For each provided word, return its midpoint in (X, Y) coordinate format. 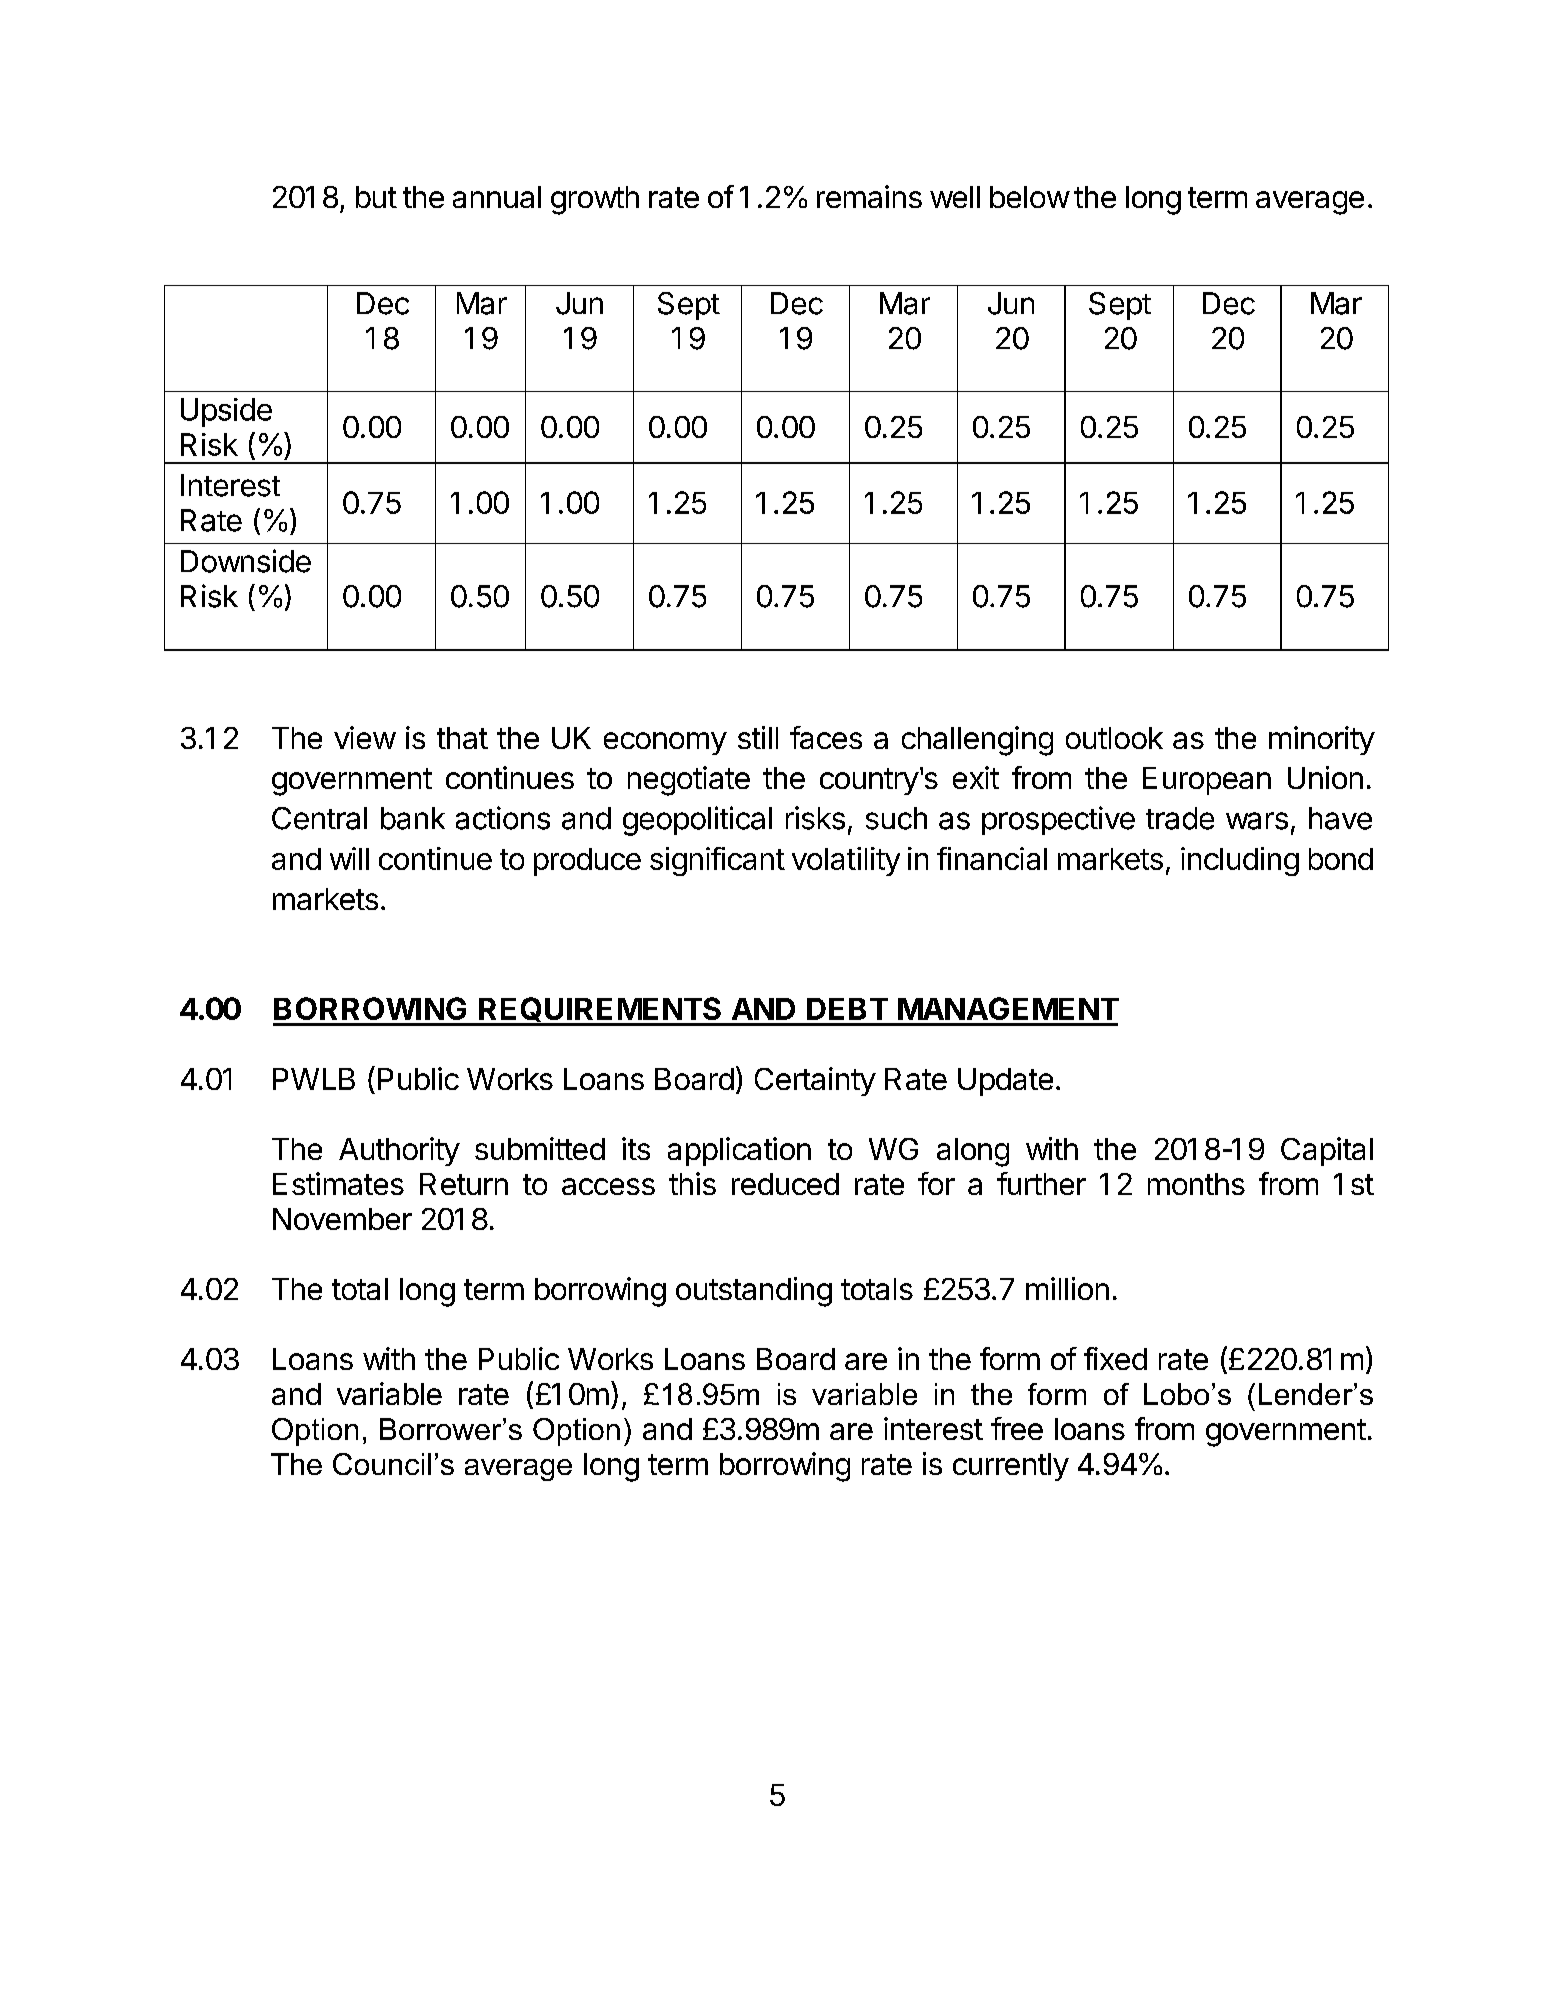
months (1196, 1184)
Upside (226, 412)
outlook (1114, 738)
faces (826, 737)
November (342, 1219)
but (376, 197)
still (758, 737)
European (1207, 781)
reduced (785, 1184)
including (1240, 861)
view (365, 737)
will (349, 858)
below (1030, 197)
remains (869, 196)
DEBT (847, 1009)
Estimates (338, 1183)
